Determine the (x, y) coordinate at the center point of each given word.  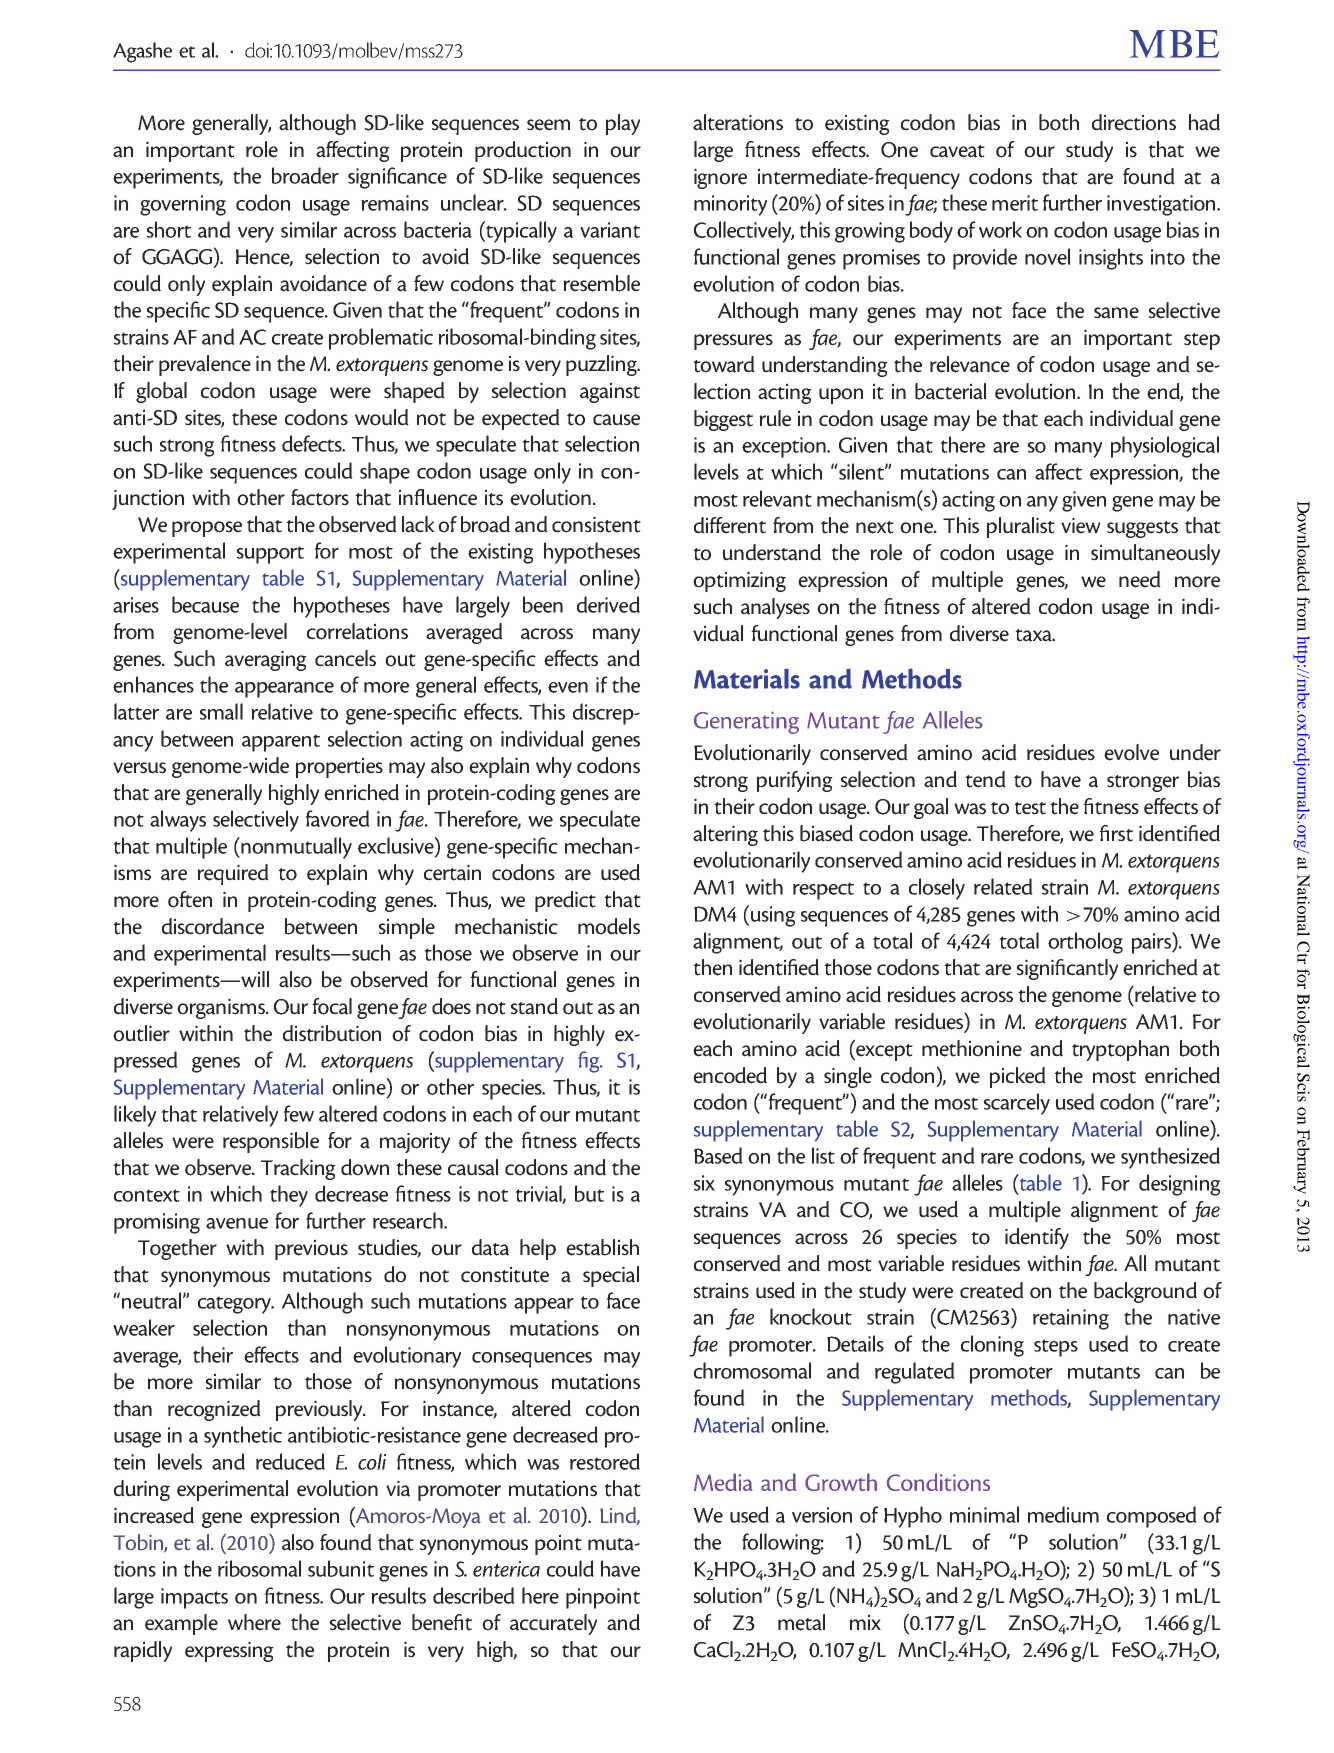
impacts (194, 1598)
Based (718, 1155)
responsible (271, 1142)
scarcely (1017, 1104)
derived (608, 604)
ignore (720, 178)
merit (1015, 203)
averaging (266, 660)
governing (183, 205)
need (1140, 579)
